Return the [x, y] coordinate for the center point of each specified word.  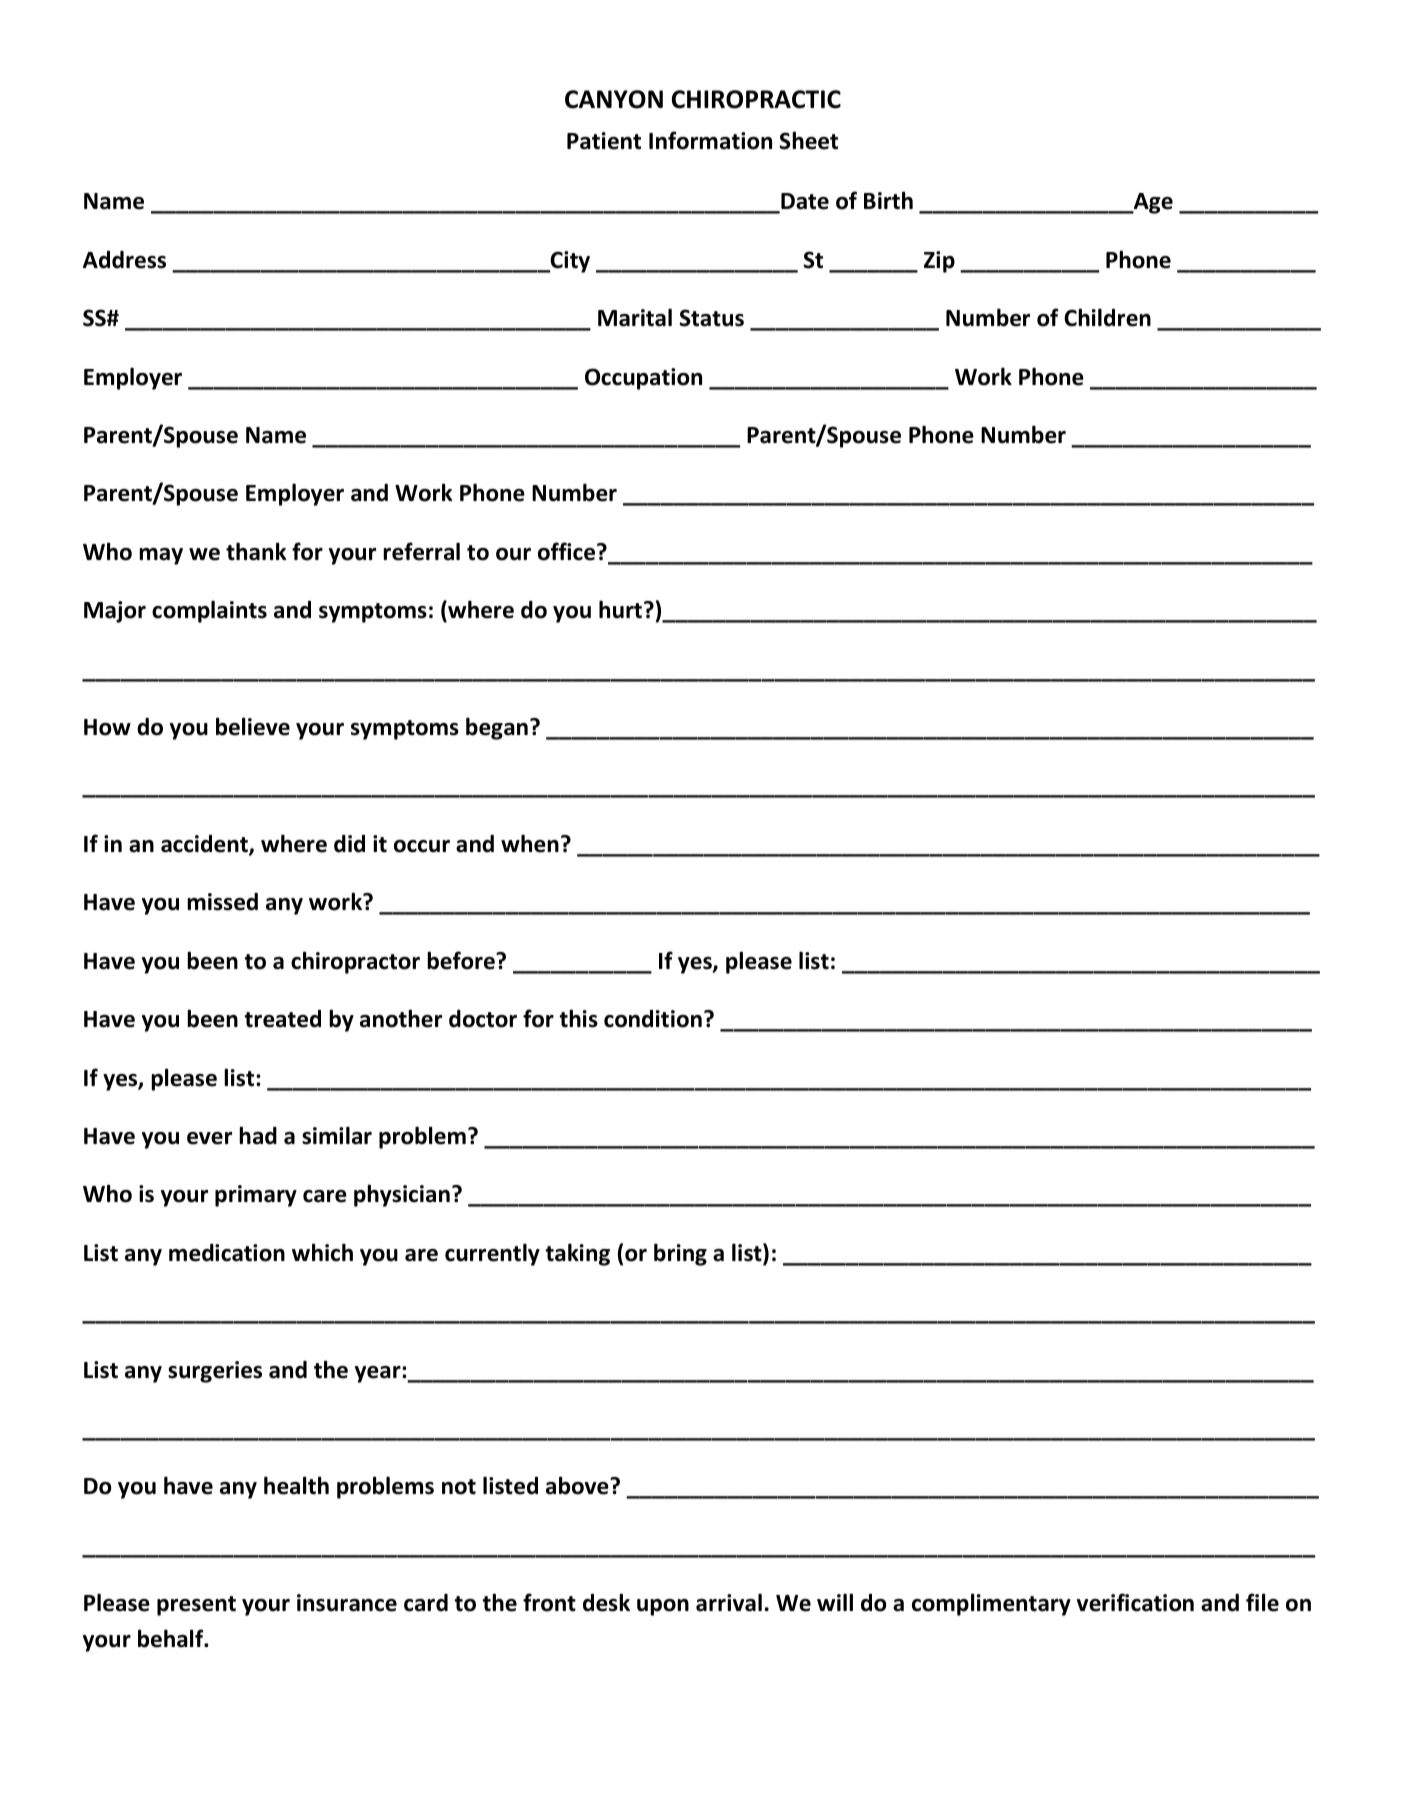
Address [124, 260]
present [196, 1606]
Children [1107, 317]
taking [577, 1254]
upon [663, 1607]
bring [680, 1254]
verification [1135, 1602]
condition [653, 1019]
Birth [888, 200]
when [530, 843]
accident [205, 845]
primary [256, 1196]
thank [256, 551]
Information [710, 140]
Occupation [643, 379]
